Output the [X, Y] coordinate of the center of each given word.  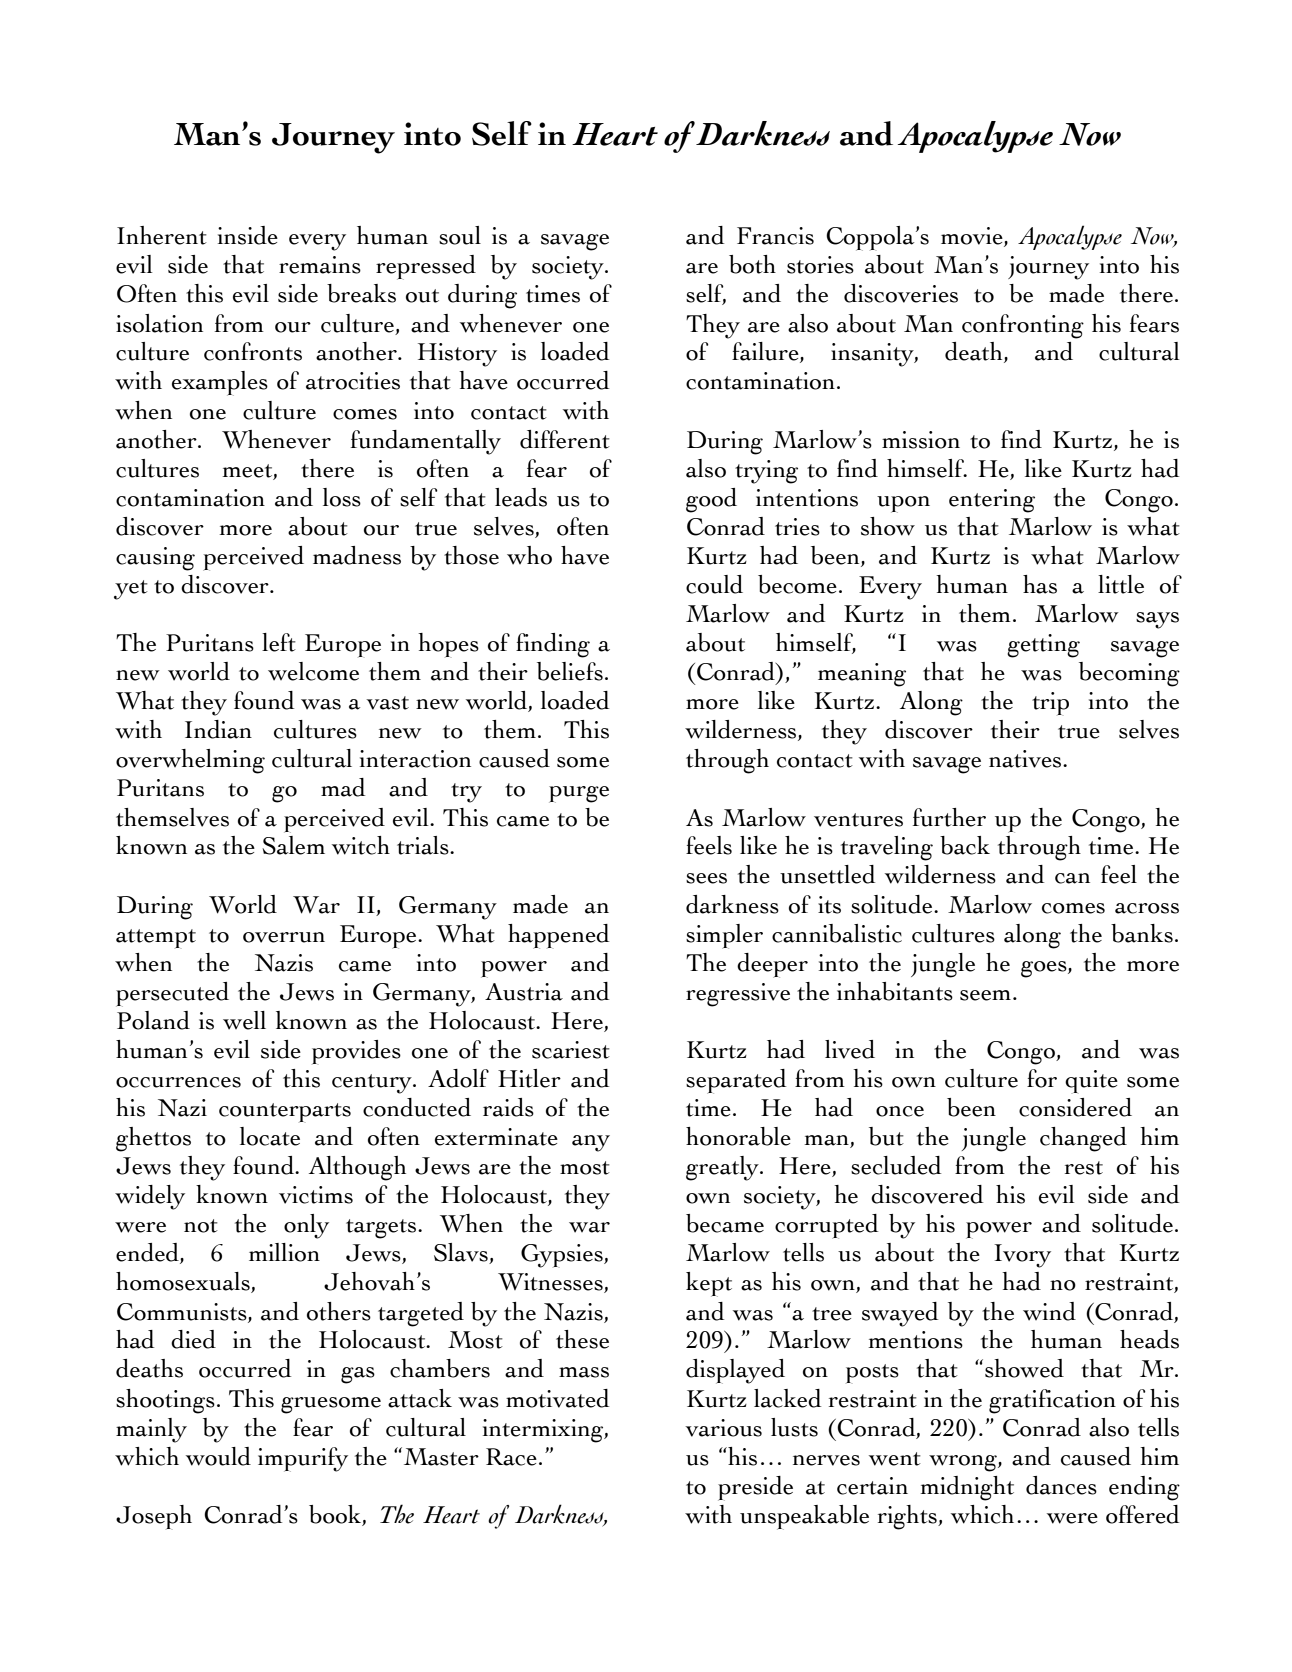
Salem [293, 845]
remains [320, 265]
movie [973, 237]
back [965, 845]
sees [706, 878]
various [723, 1428]
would [218, 1456]
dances [1061, 1485]
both [752, 264]
